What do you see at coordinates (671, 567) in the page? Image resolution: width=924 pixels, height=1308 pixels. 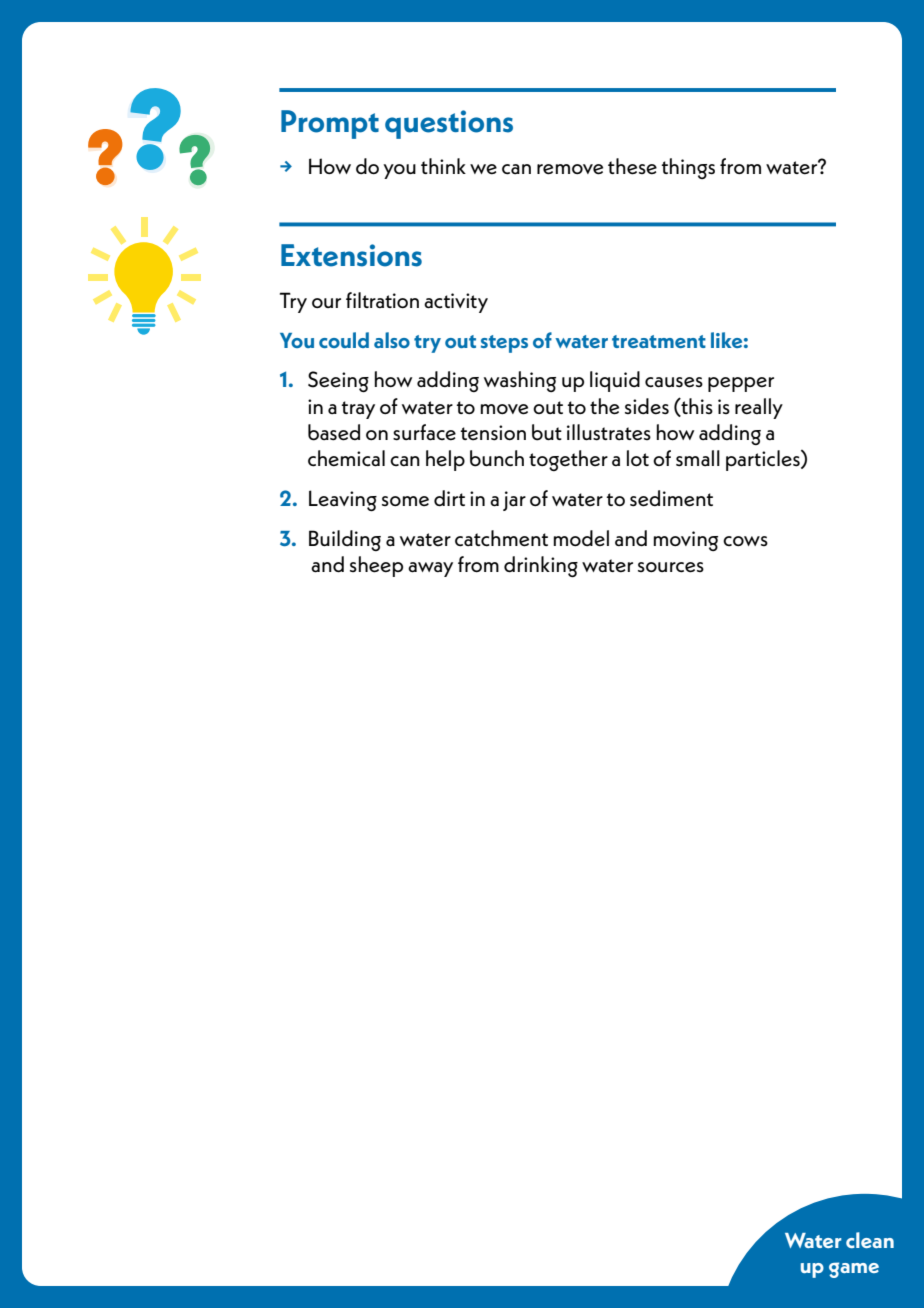 I see `sources` at bounding box center [671, 567].
